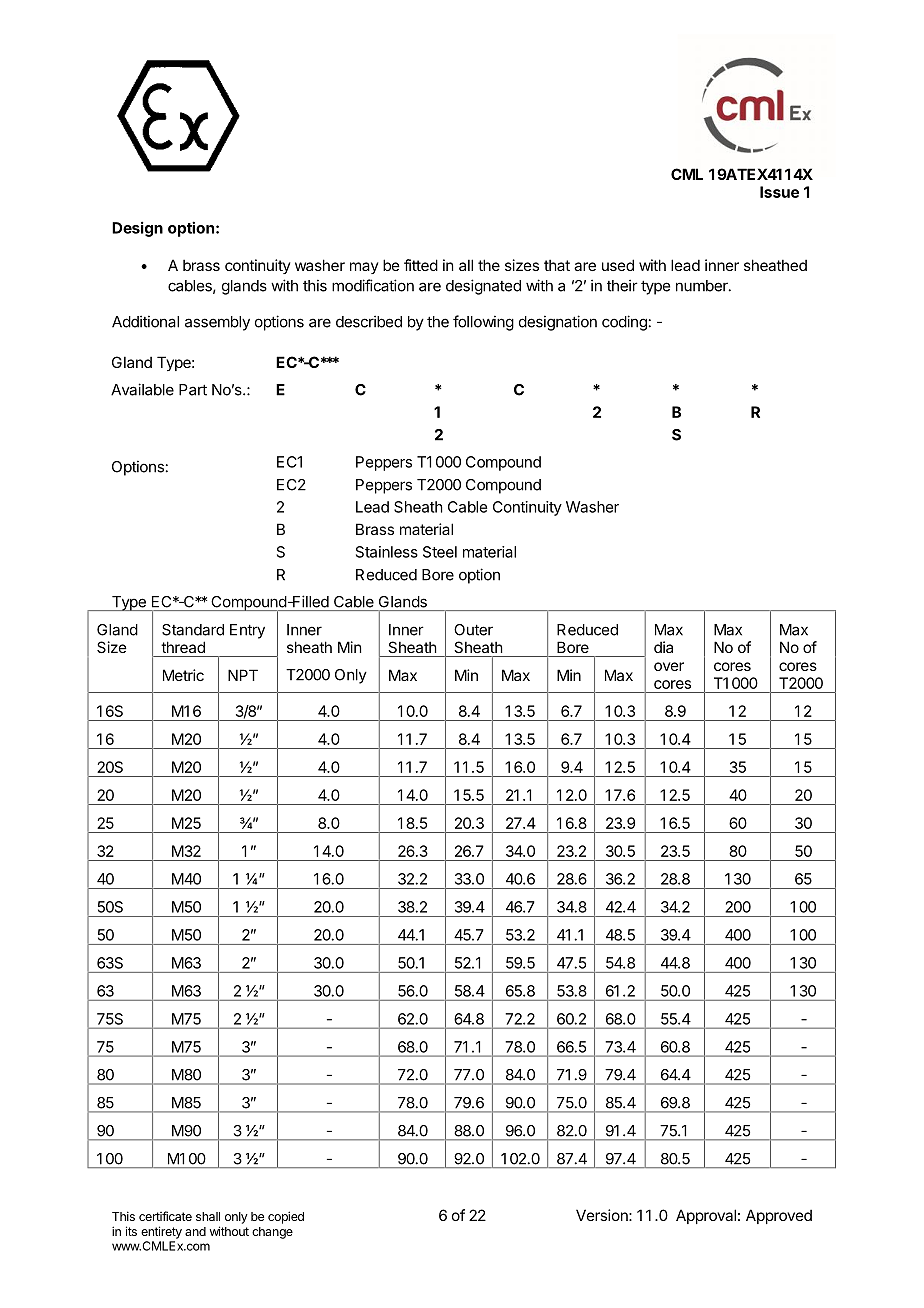 The image size is (924, 1308). What do you see at coordinates (165, 1216) in the page?
I see `certificate` at bounding box center [165, 1216].
